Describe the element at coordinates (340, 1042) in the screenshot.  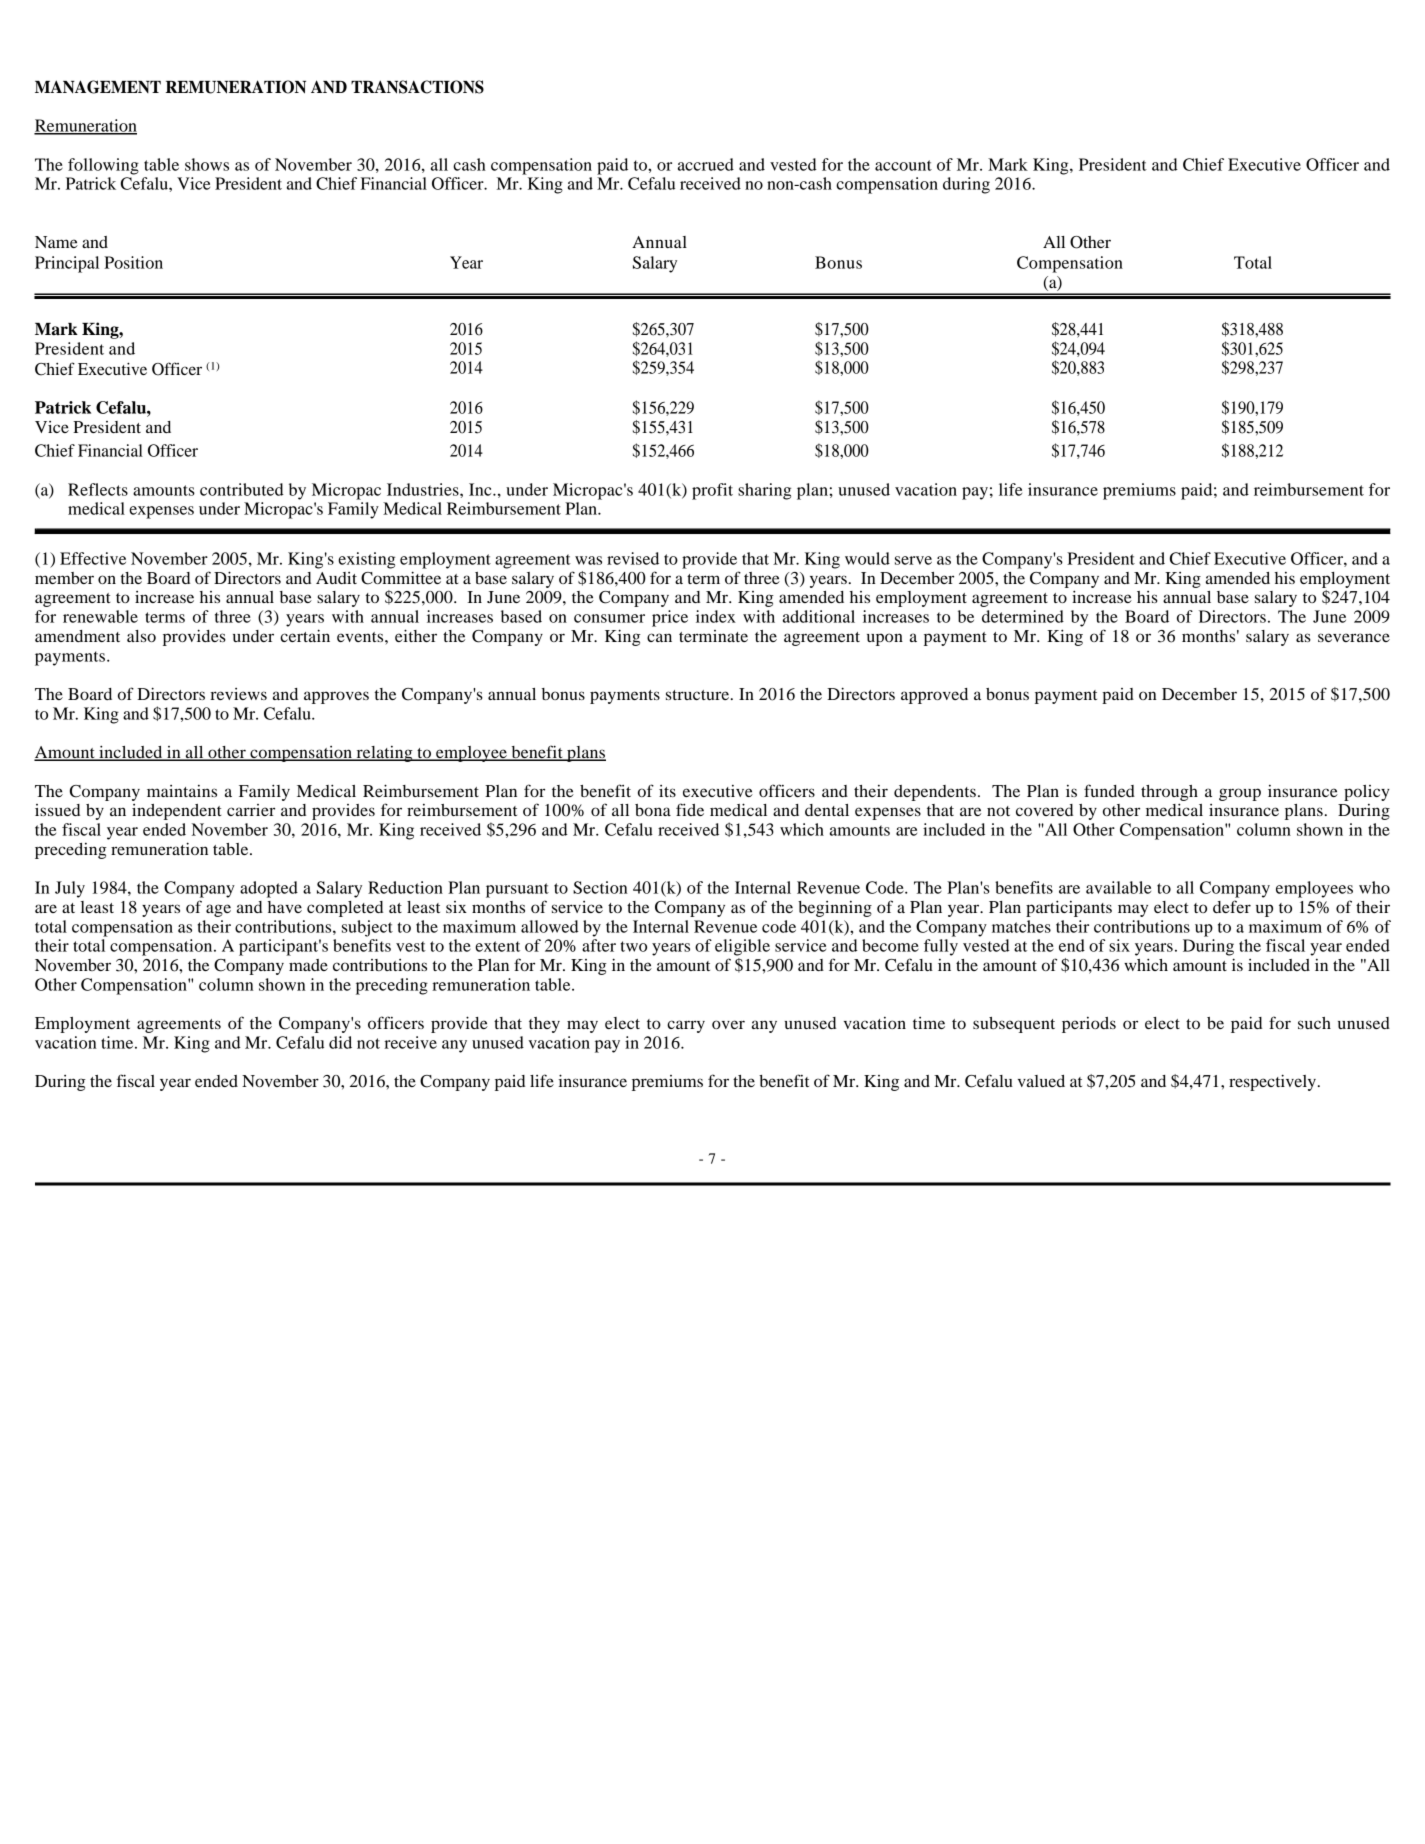
I see `did` at that location.
